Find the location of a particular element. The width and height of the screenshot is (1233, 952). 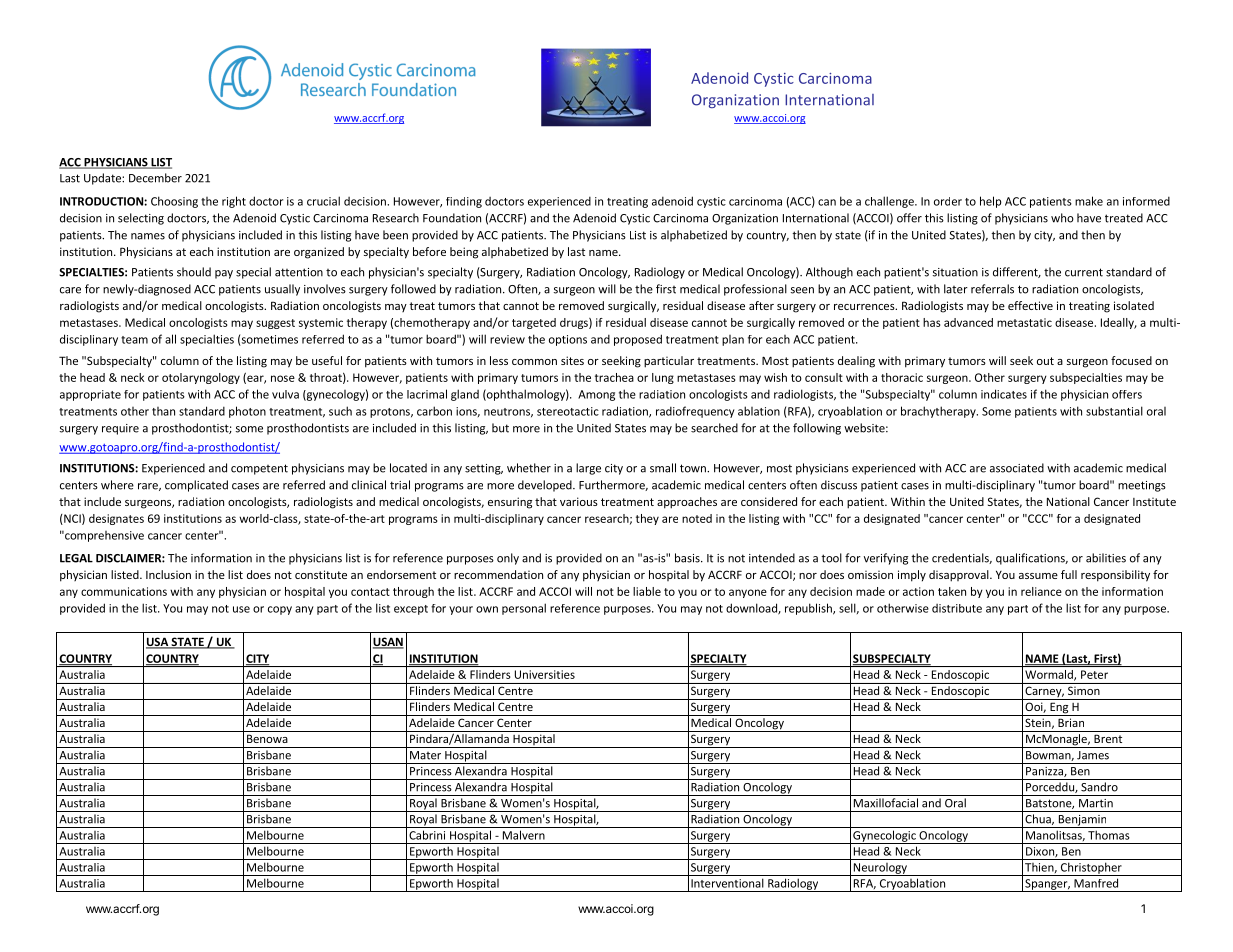

stereotactic is located at coordinates (568, 411).
